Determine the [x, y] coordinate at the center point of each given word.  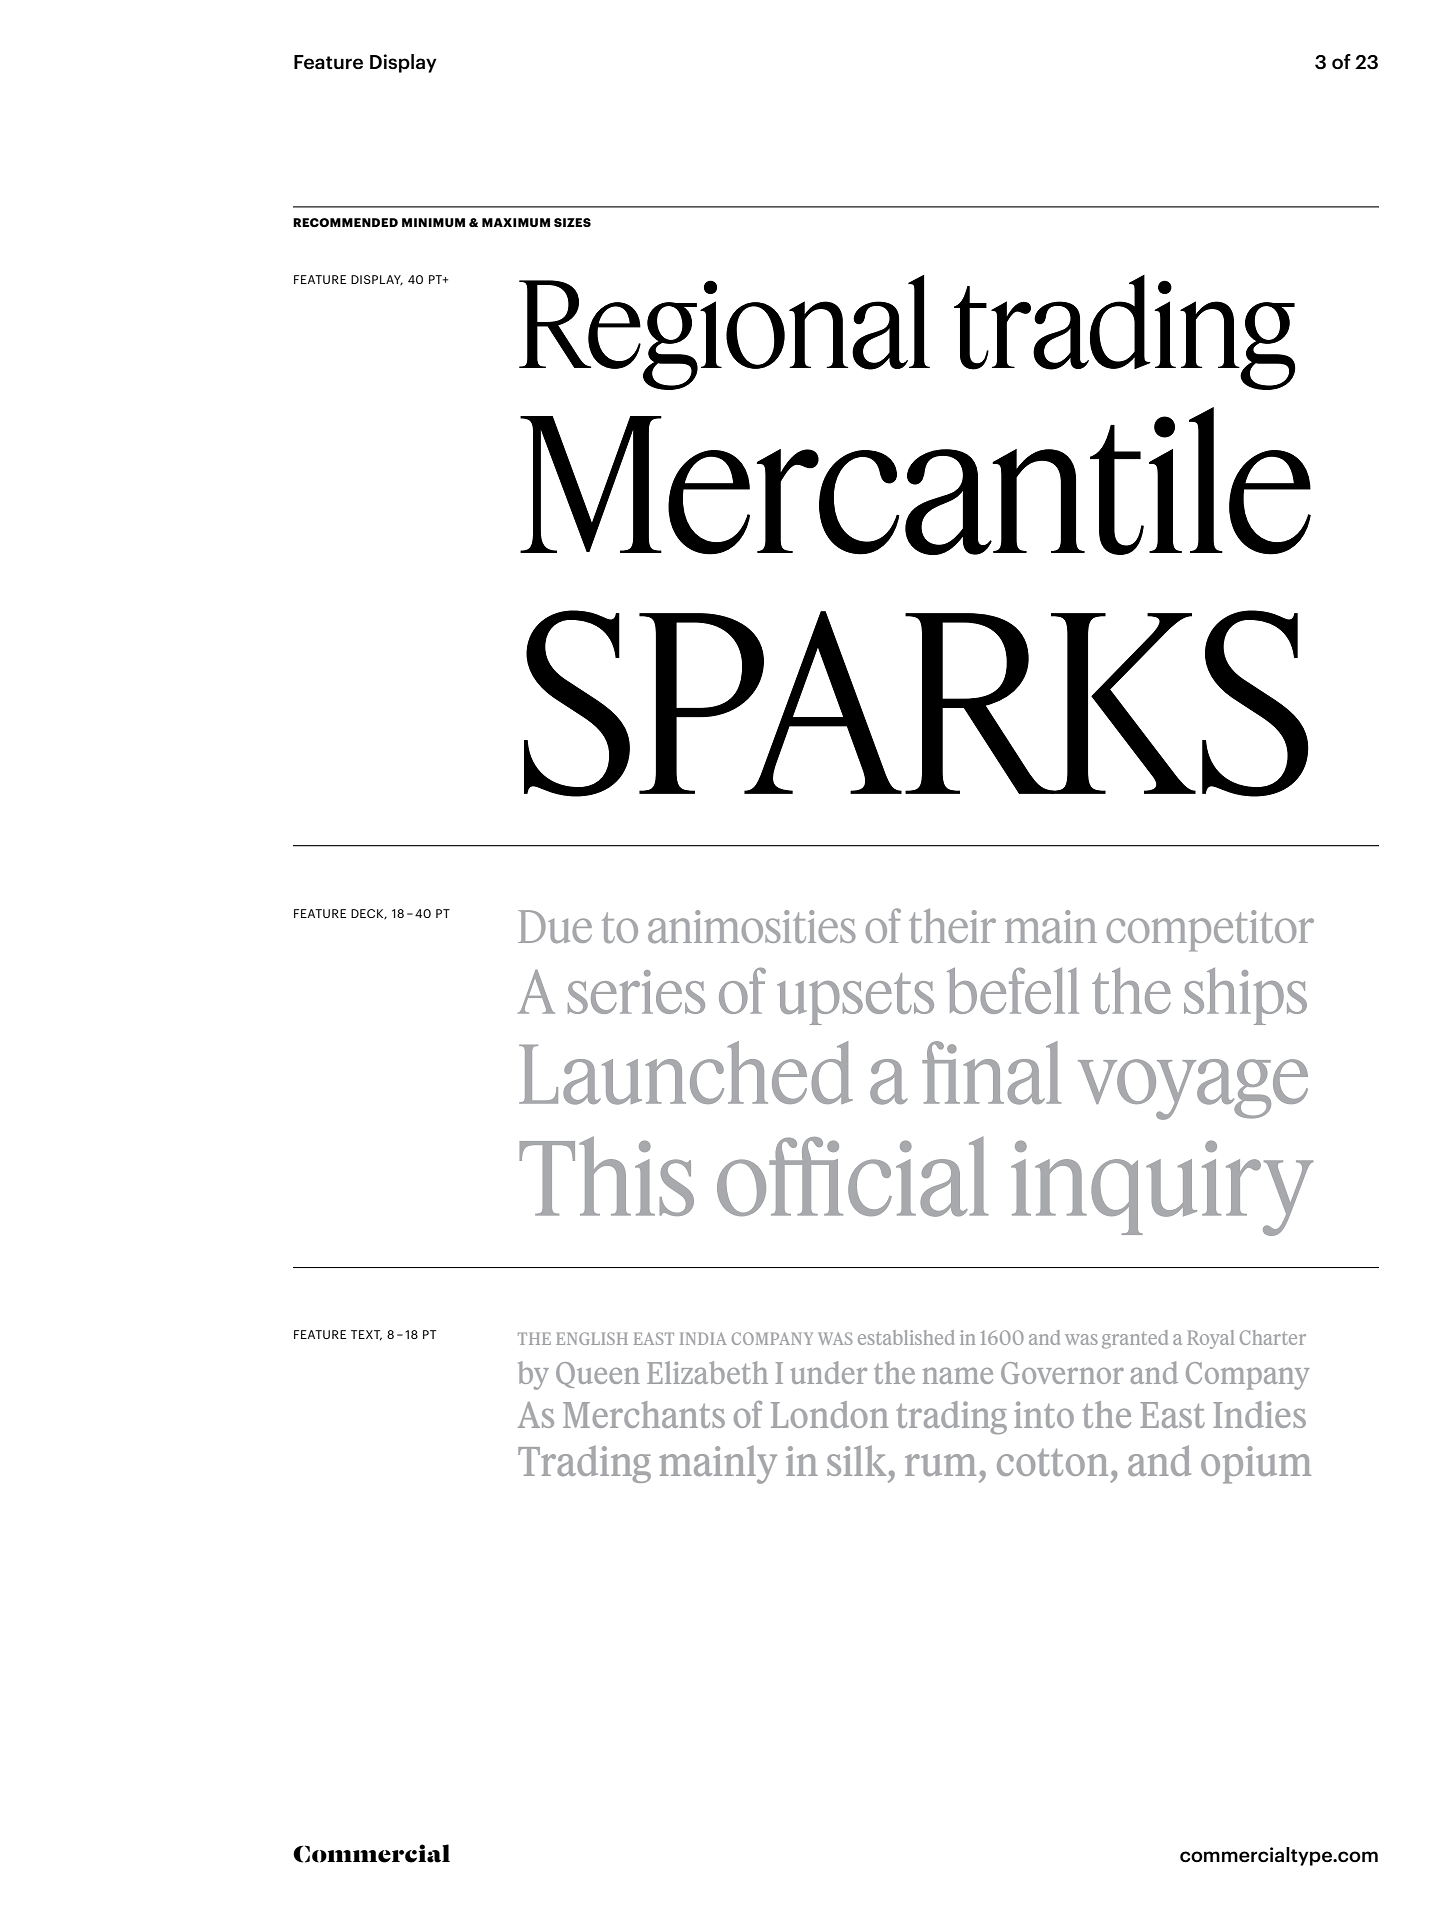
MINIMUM [433, 222]
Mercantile [915, 481]
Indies [1259, 1414]
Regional [724, 332]
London [829, 1414]
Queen [598, 1375]
